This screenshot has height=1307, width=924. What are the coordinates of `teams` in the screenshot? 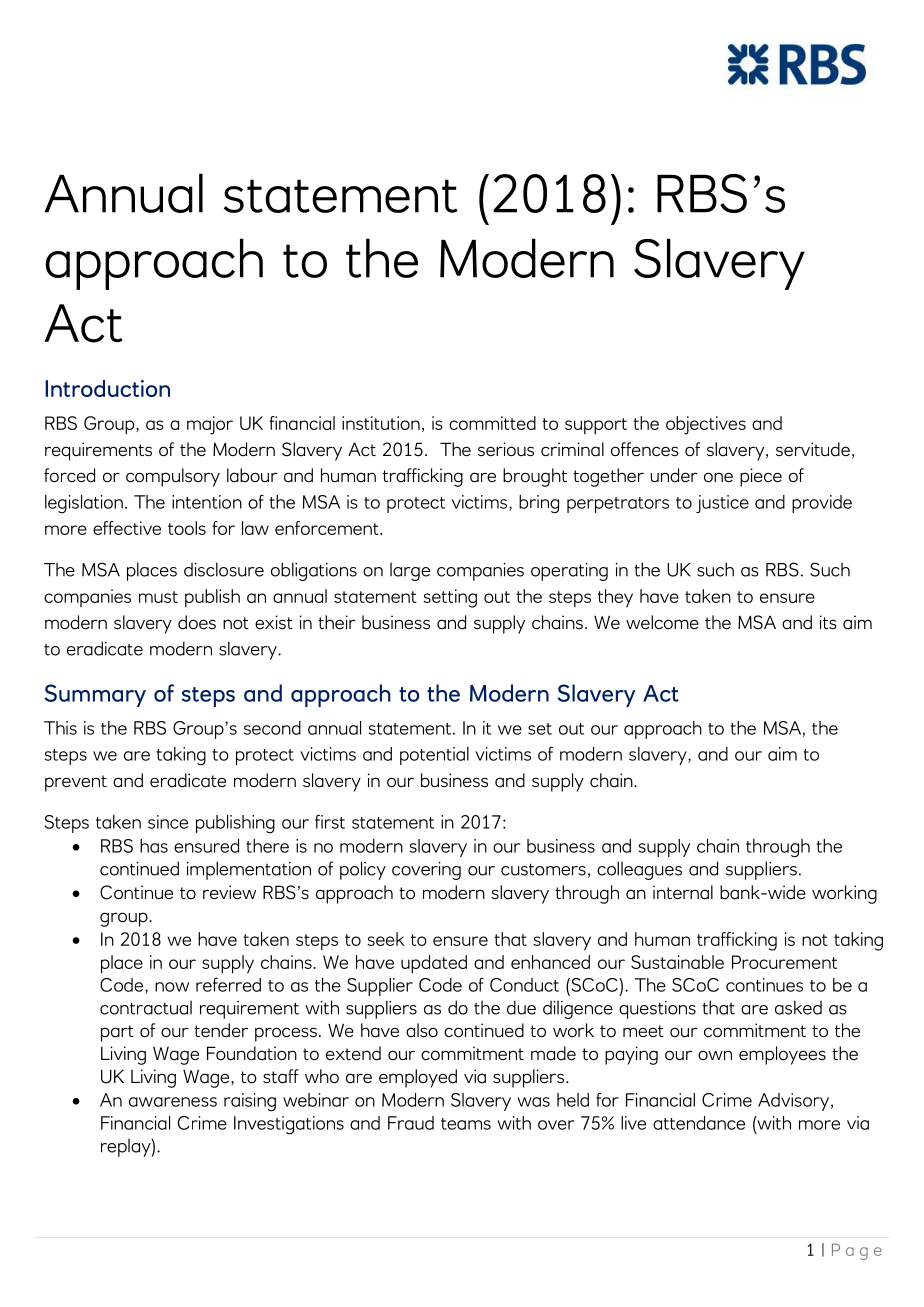 It's located at (466, 1124).
